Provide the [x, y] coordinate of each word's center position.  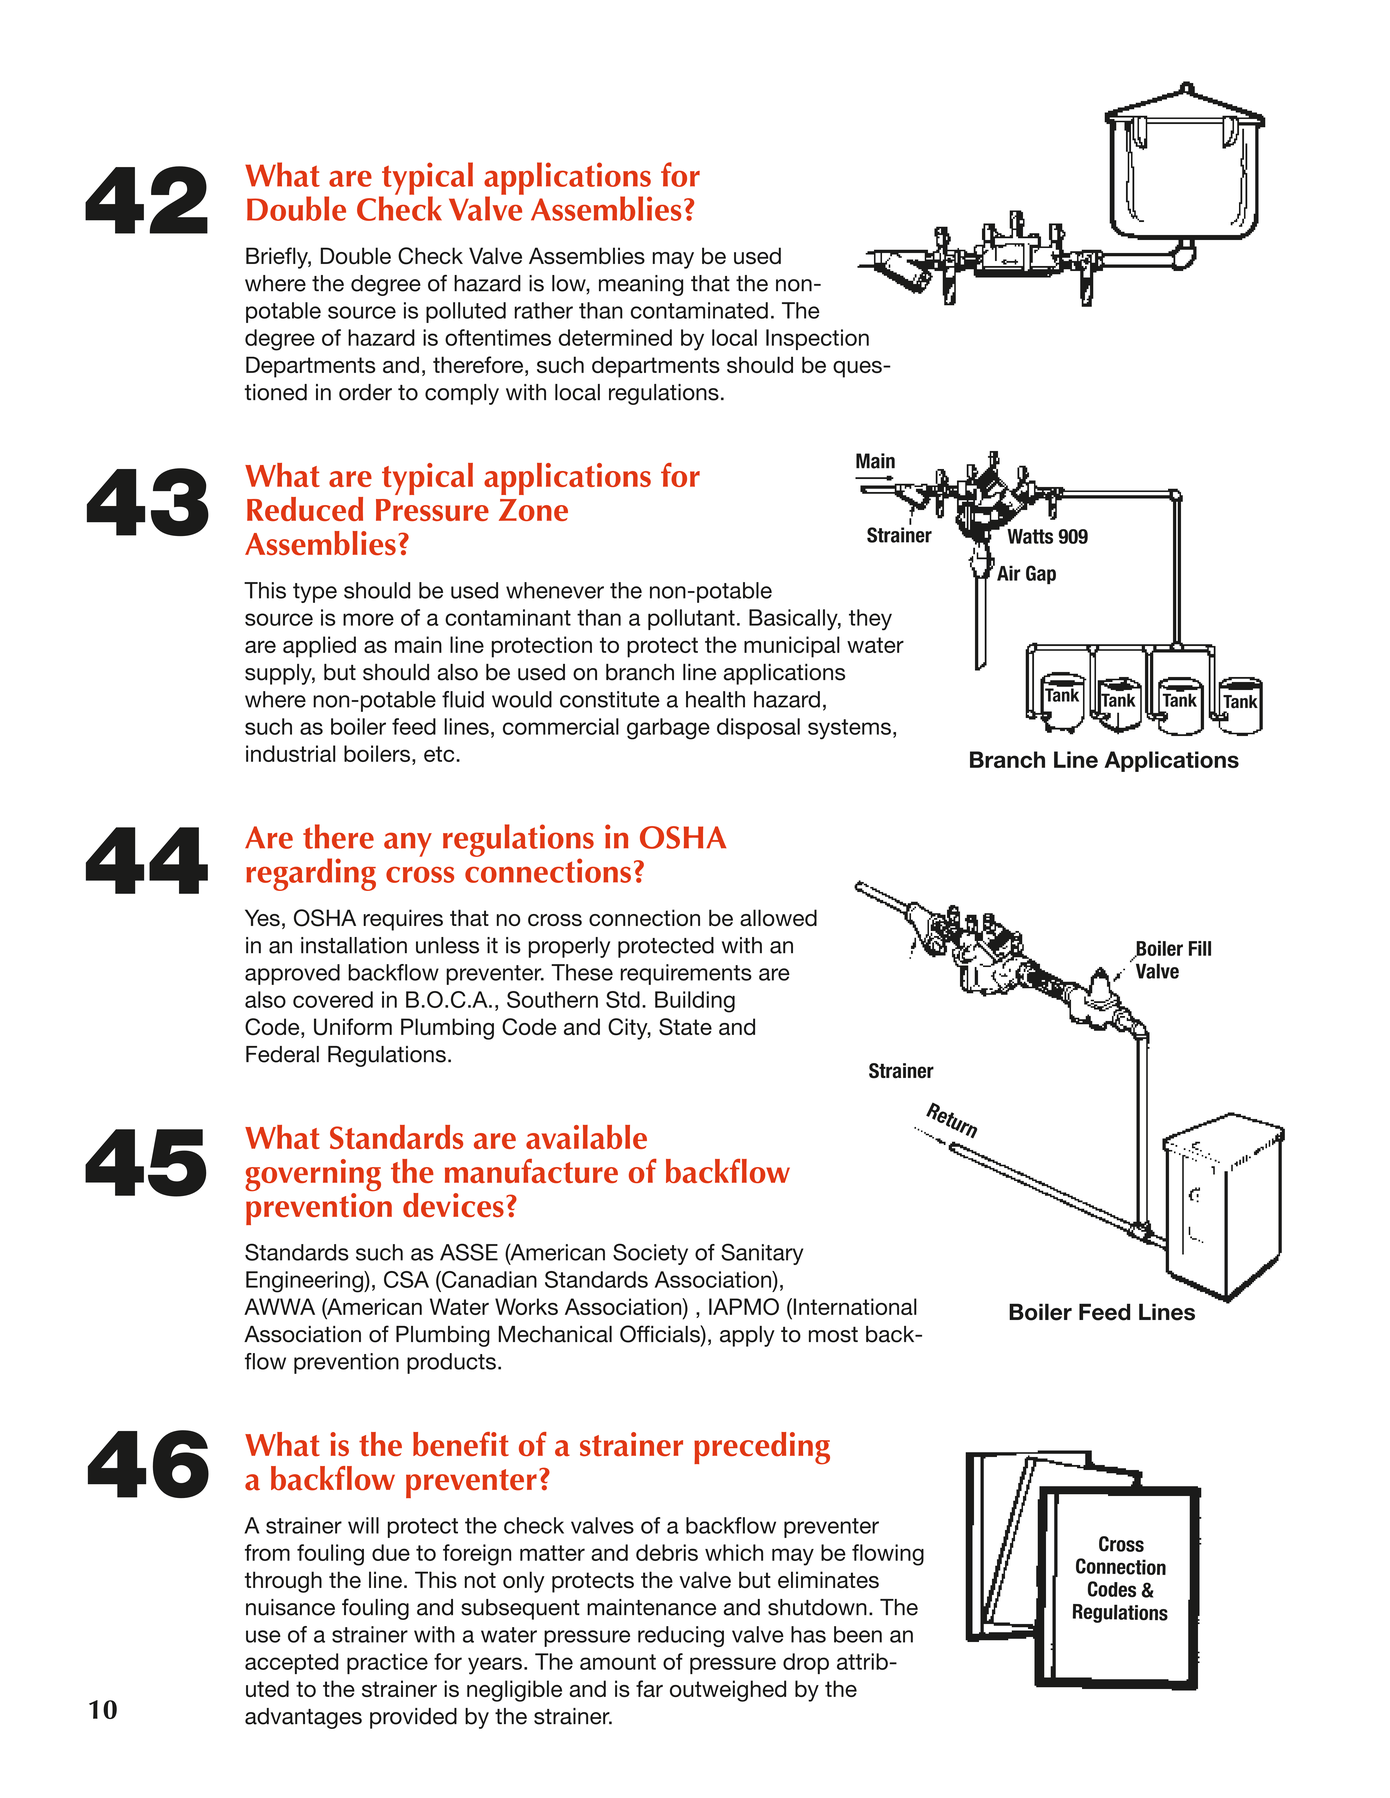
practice [387, 1663]
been [858, 1634]
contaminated [699, 310]
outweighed [728, 1691]
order [365, 392]
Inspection [817, 339]
